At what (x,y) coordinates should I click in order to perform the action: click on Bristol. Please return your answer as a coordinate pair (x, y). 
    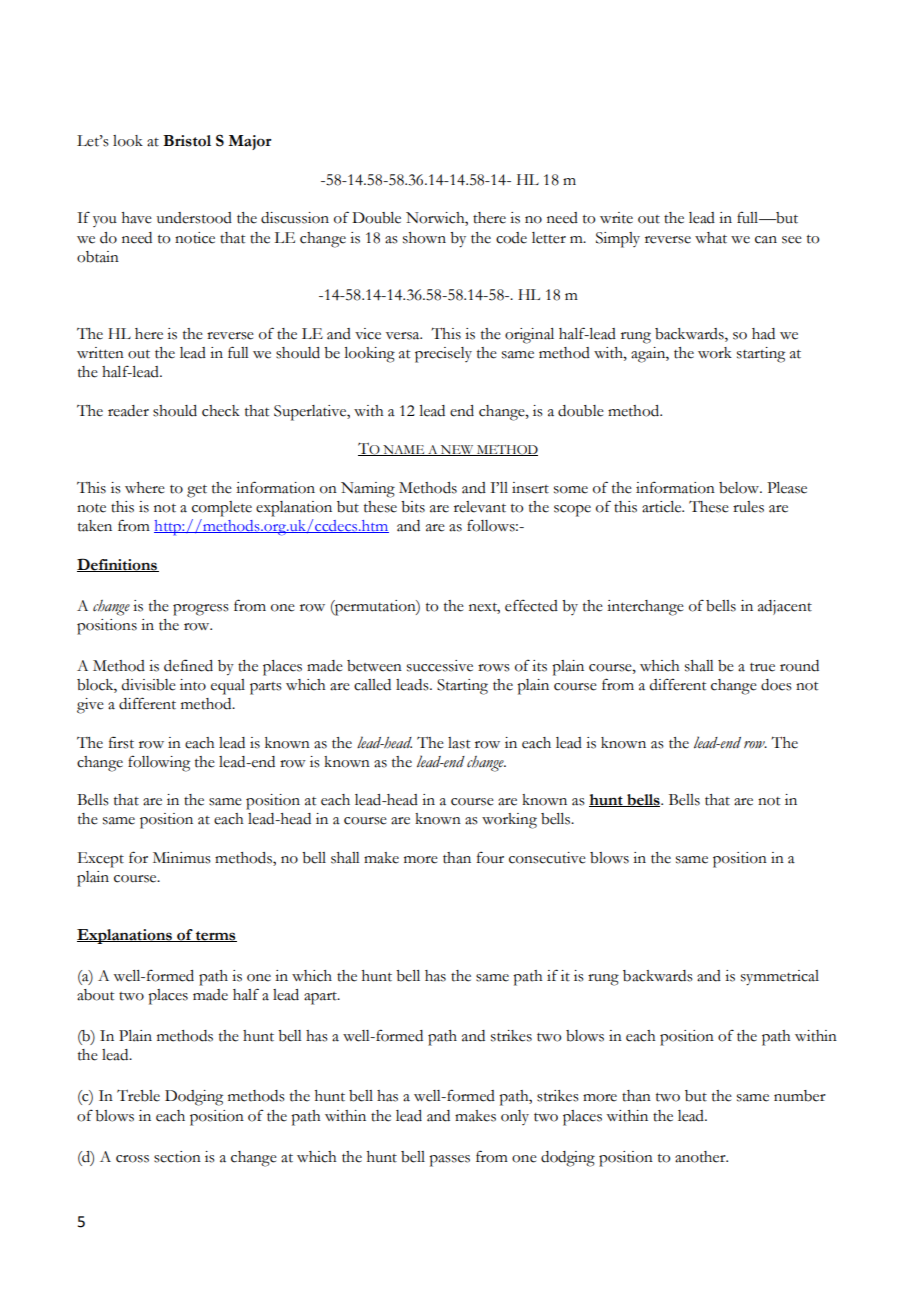
    Looking at the image, I should click on (187, 141).
